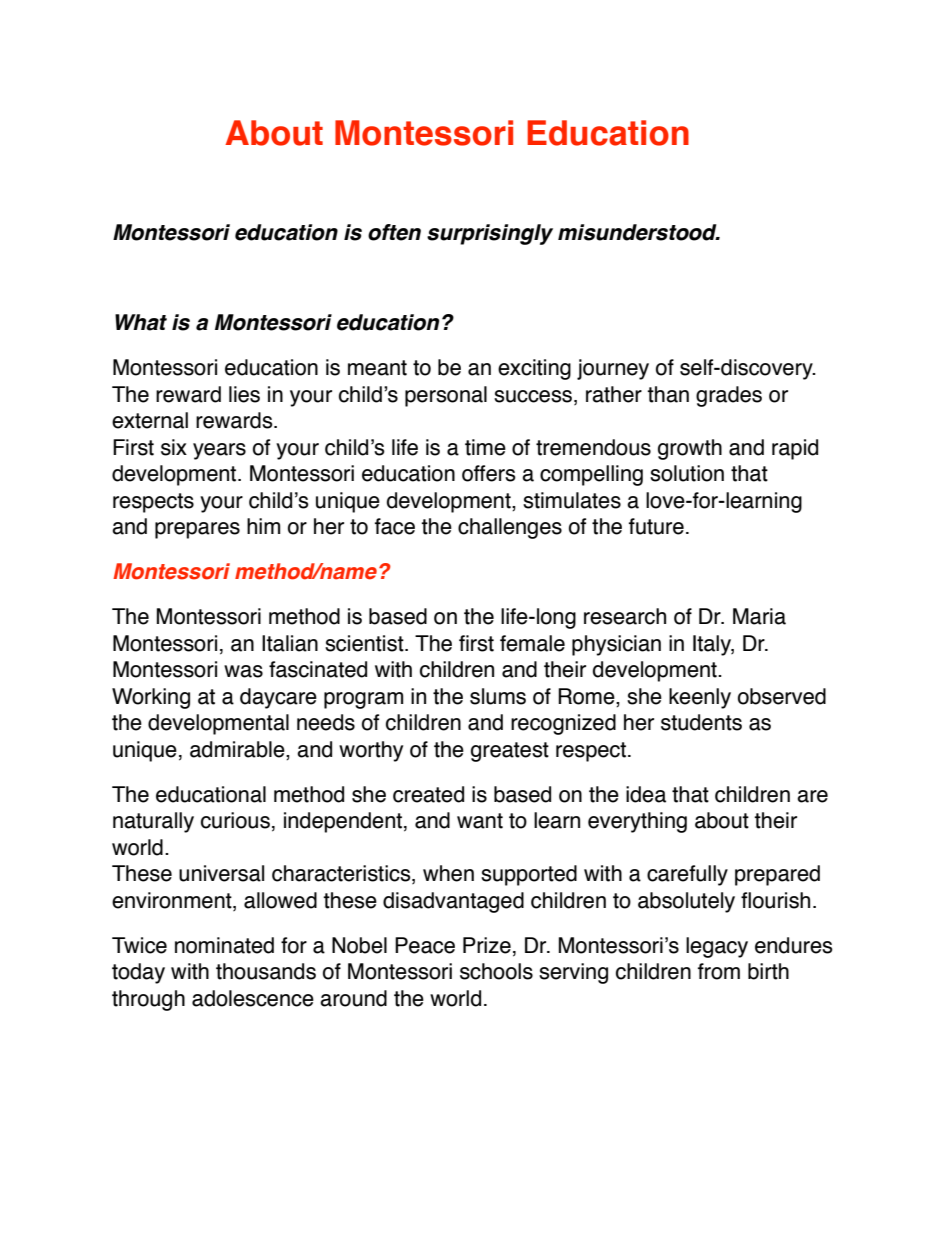  I want to click on from, so click(719, 971).
